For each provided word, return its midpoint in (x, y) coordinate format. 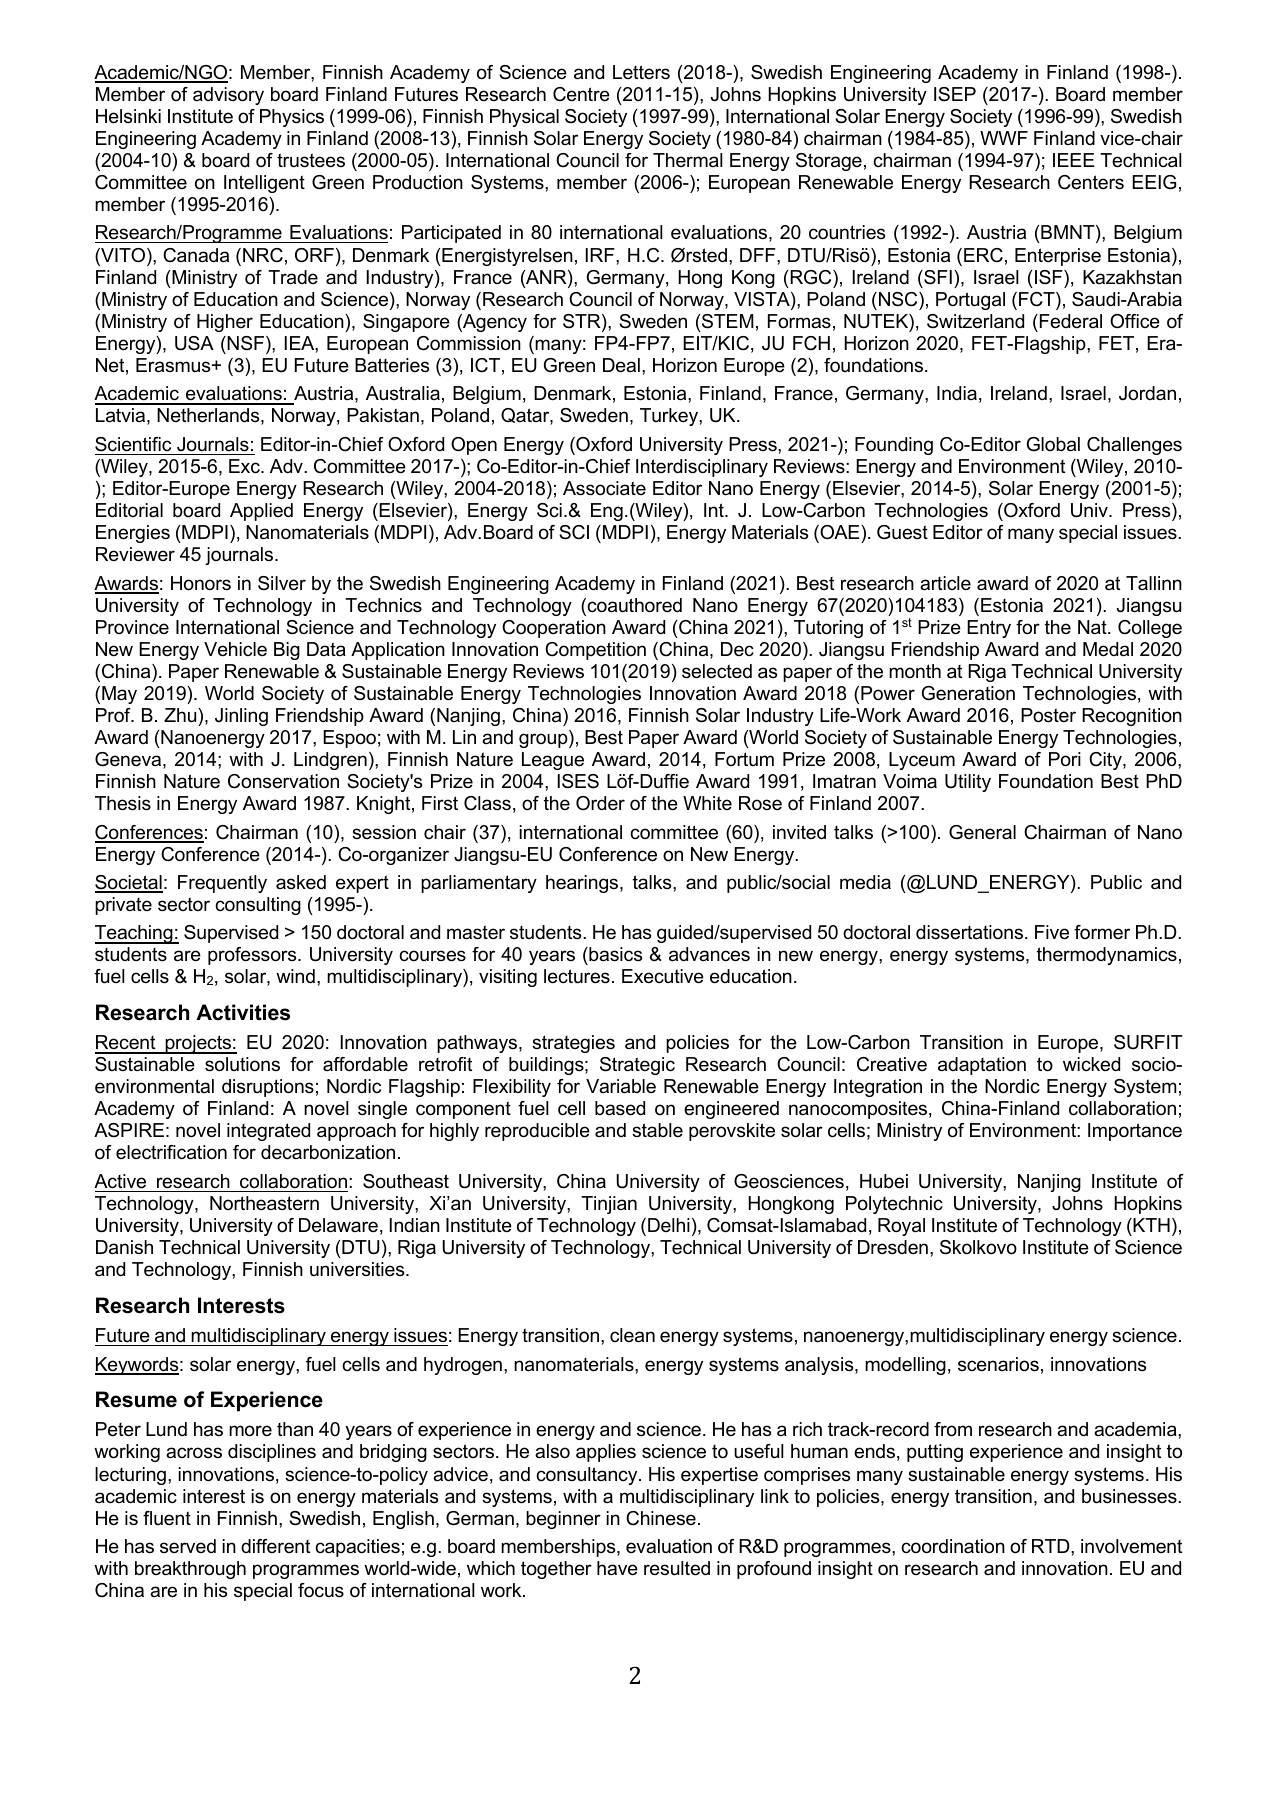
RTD (1052, 1546)
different (275, 1546)
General (982, 832)
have (617, 1568)
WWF (1004, 138)
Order (600, 803)
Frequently (222, 884)
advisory (228, 96)
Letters (641, 72)
